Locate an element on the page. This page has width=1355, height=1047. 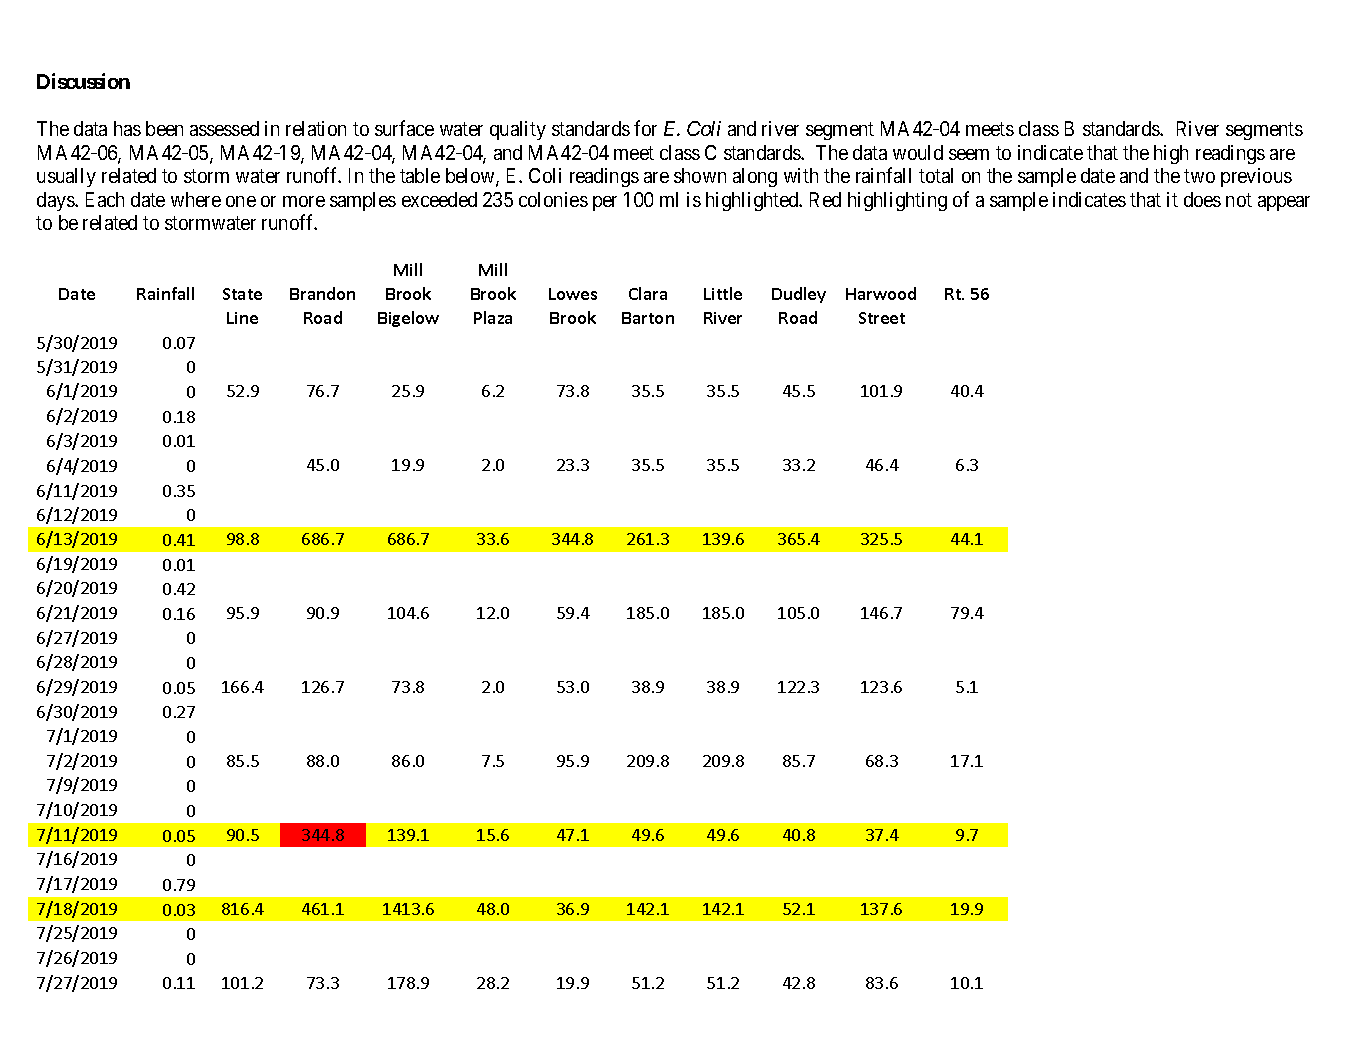
where is located at coordinates (196, 199).
